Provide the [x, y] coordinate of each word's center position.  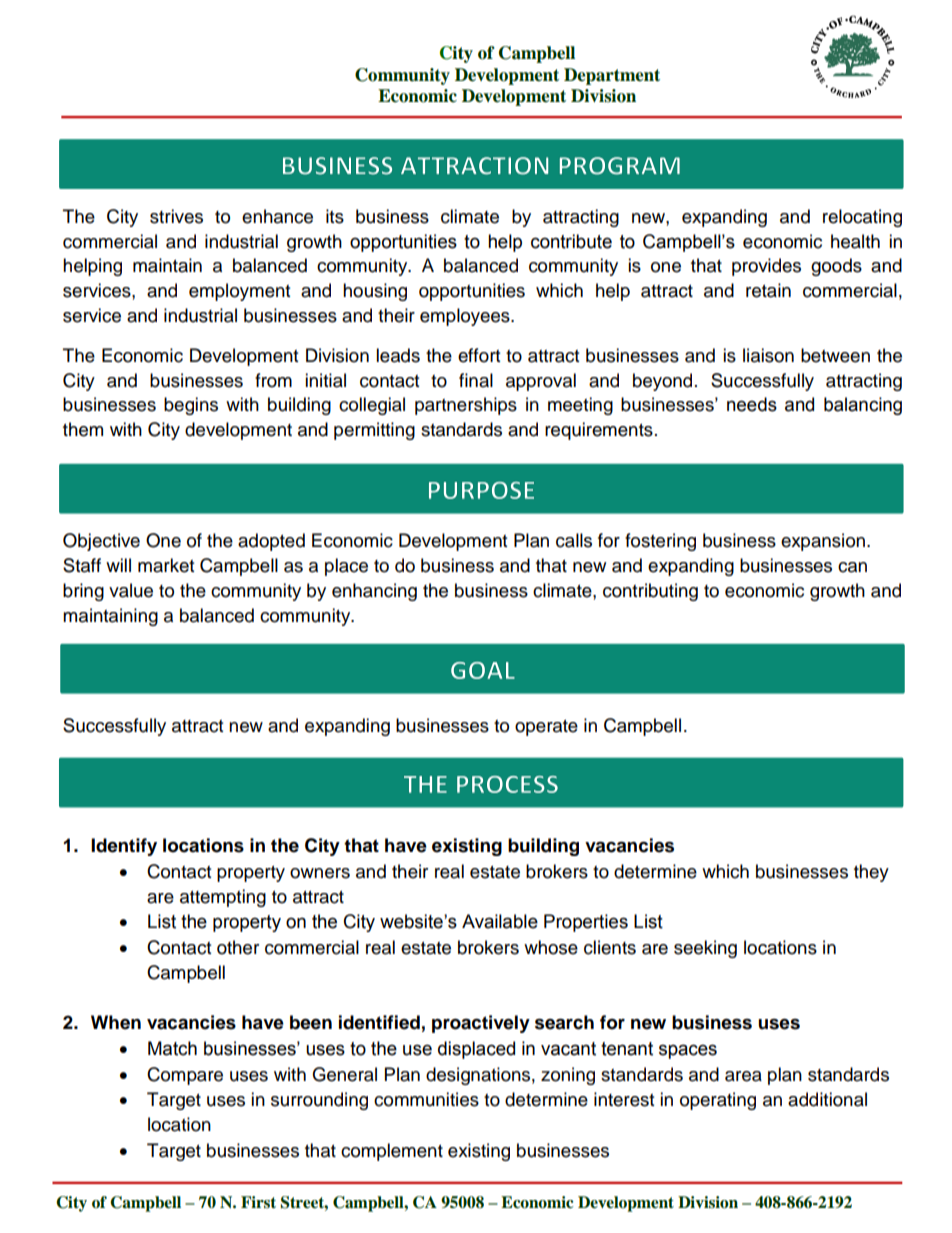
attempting [223, 898]
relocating [862, 218]
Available [500, 921]
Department [612, 76]
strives [176, 216]
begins [191, 406]
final [476, 380]
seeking [705, 949]
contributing [650, 592]
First [258, 1202]
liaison [768, 355]
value [131, 590]
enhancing [374, 592]
